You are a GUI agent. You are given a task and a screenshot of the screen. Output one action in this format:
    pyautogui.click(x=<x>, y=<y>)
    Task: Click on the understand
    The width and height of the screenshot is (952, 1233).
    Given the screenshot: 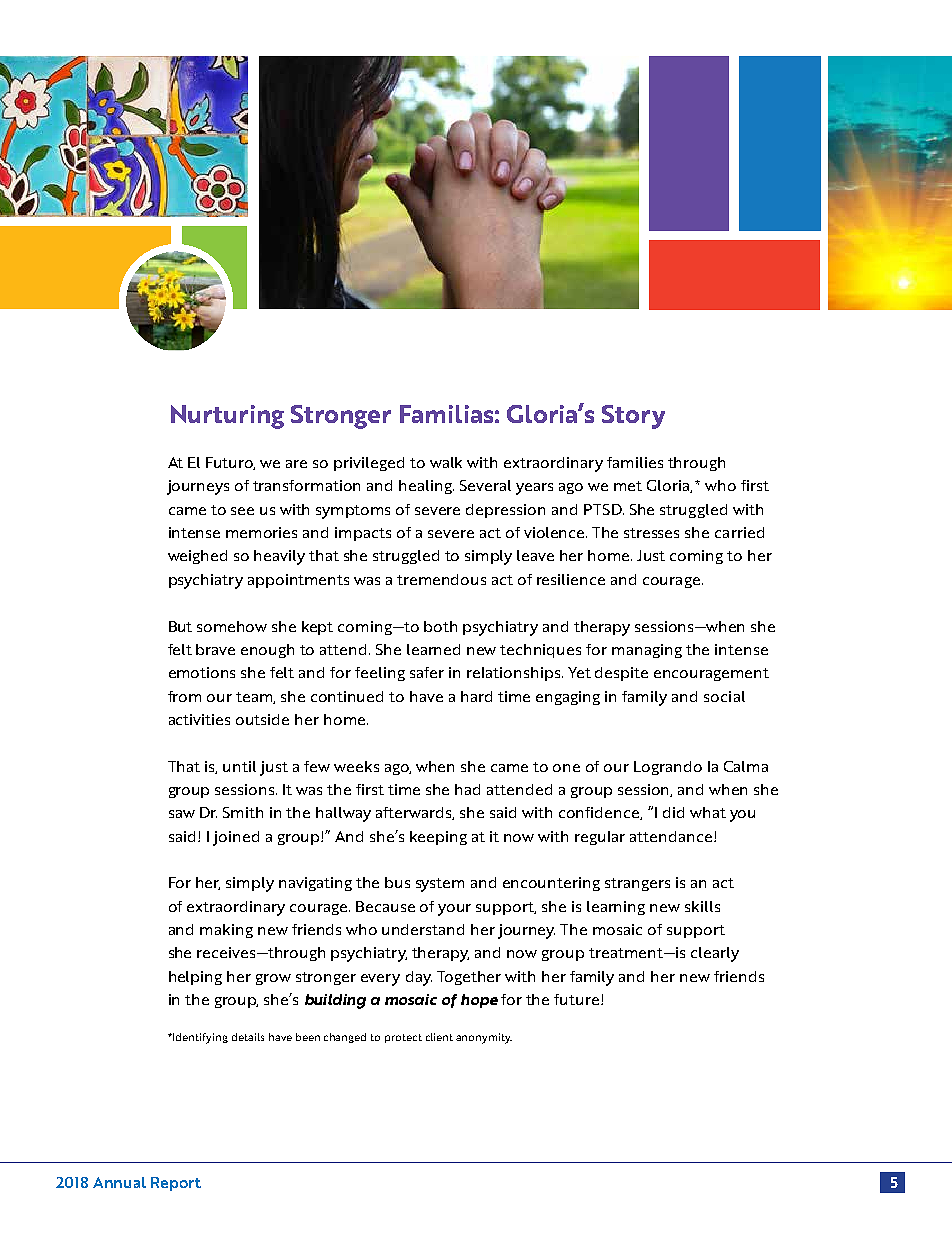 What is the action you would take?
    pyautogui.click(x=423, y=929)
